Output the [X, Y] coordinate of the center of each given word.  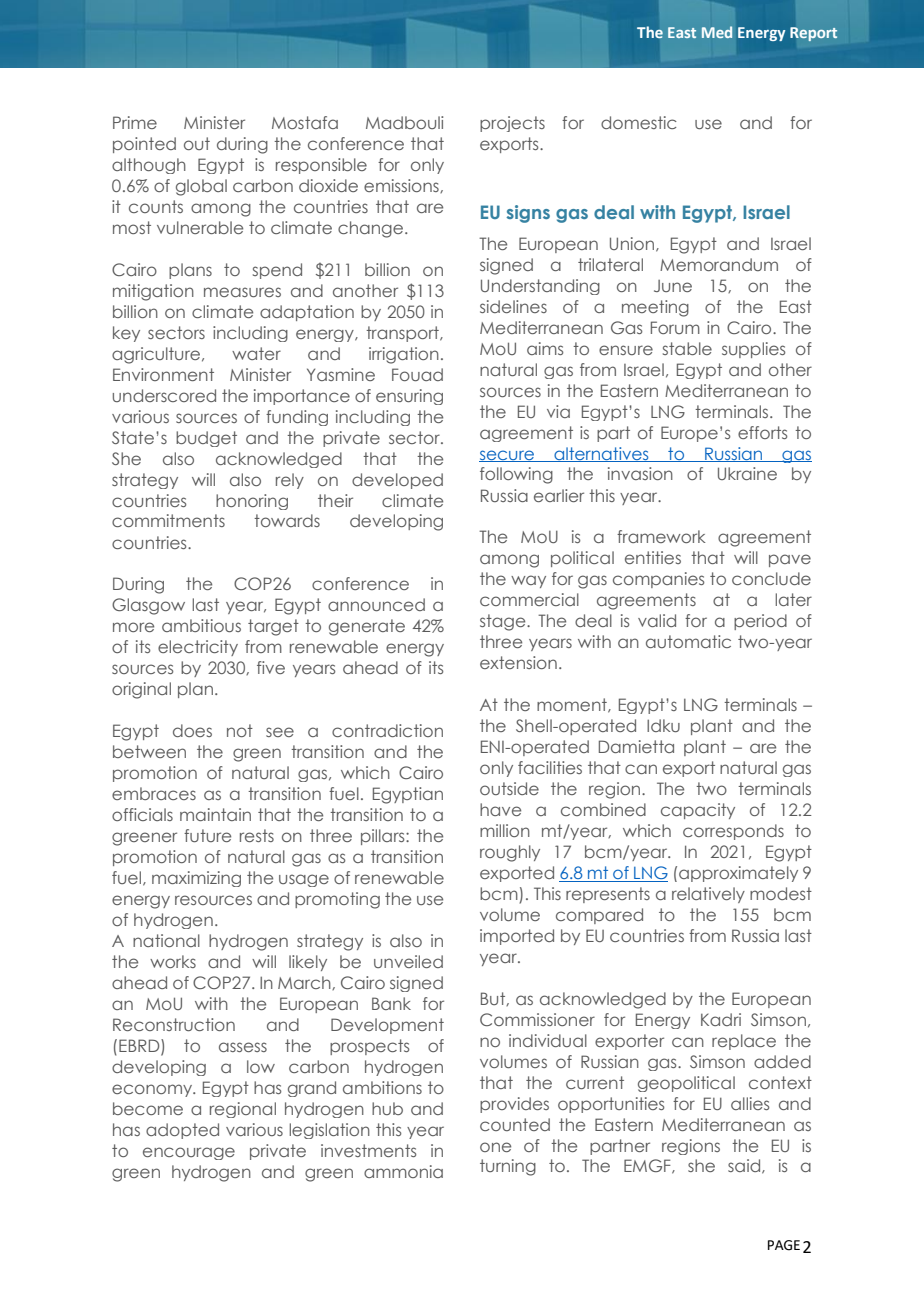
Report [813, 34]
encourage [189, 1153]
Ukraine [747, 473]
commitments [168, 520]
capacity [698, 811]
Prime [135, 122]
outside [509, 788]
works [173, 961]
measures [242, 292]
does [192, 730]
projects [512, 124]
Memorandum [719, 264]
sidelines [513, 306]
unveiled [408, 961]
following [516, 475]
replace [744, 1042]
